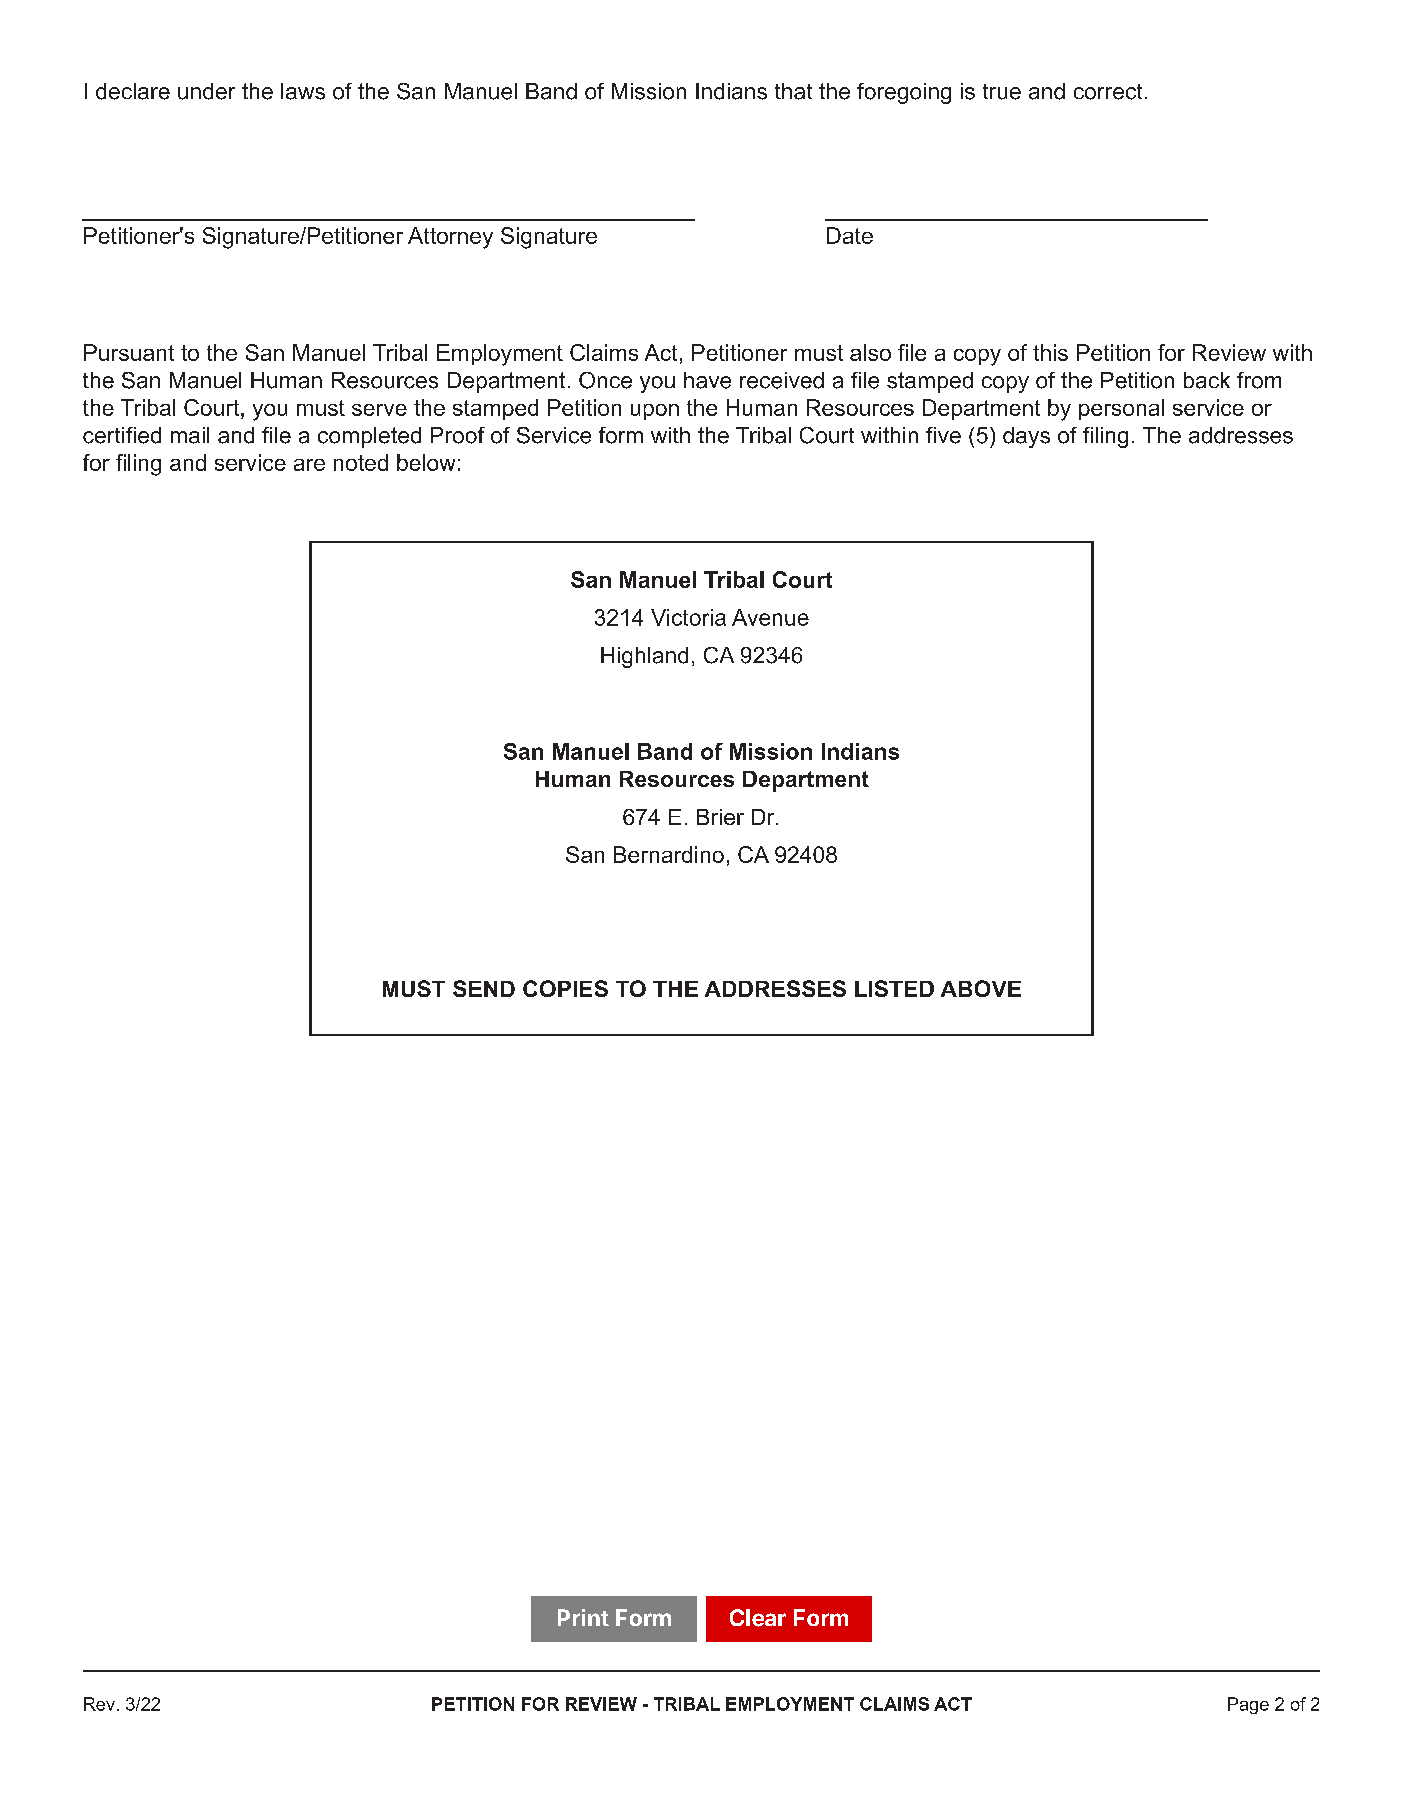 The width and height of the screenshot is (1403, 1816). Describe the element at coordinates (1248, 1705) in the screenshot. I see `Page` at that location.
